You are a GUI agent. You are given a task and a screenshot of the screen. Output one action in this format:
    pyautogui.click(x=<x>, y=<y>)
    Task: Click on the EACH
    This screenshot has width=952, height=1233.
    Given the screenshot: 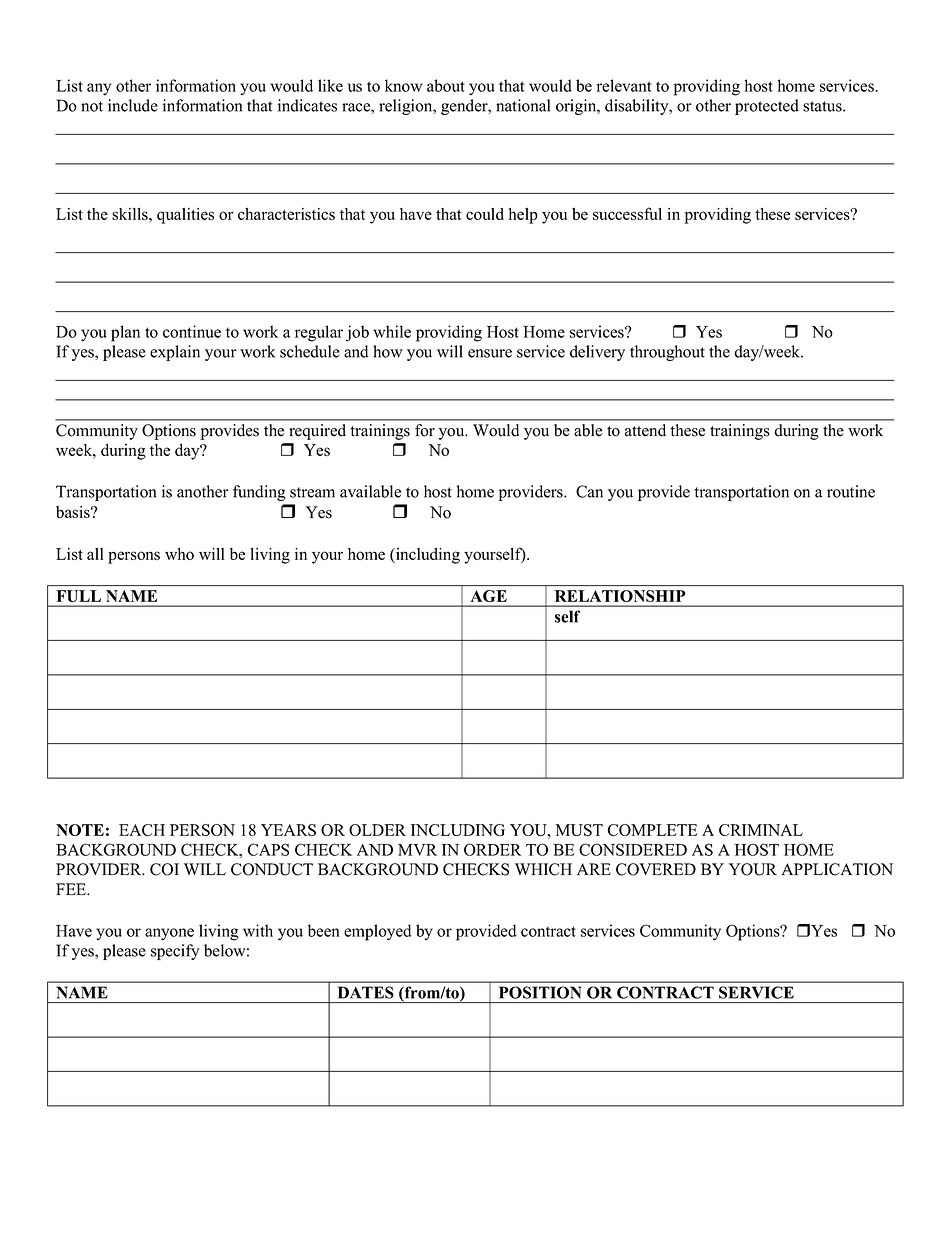 What is the action you would take?
    pyautogui.click(x=142, y=830)
